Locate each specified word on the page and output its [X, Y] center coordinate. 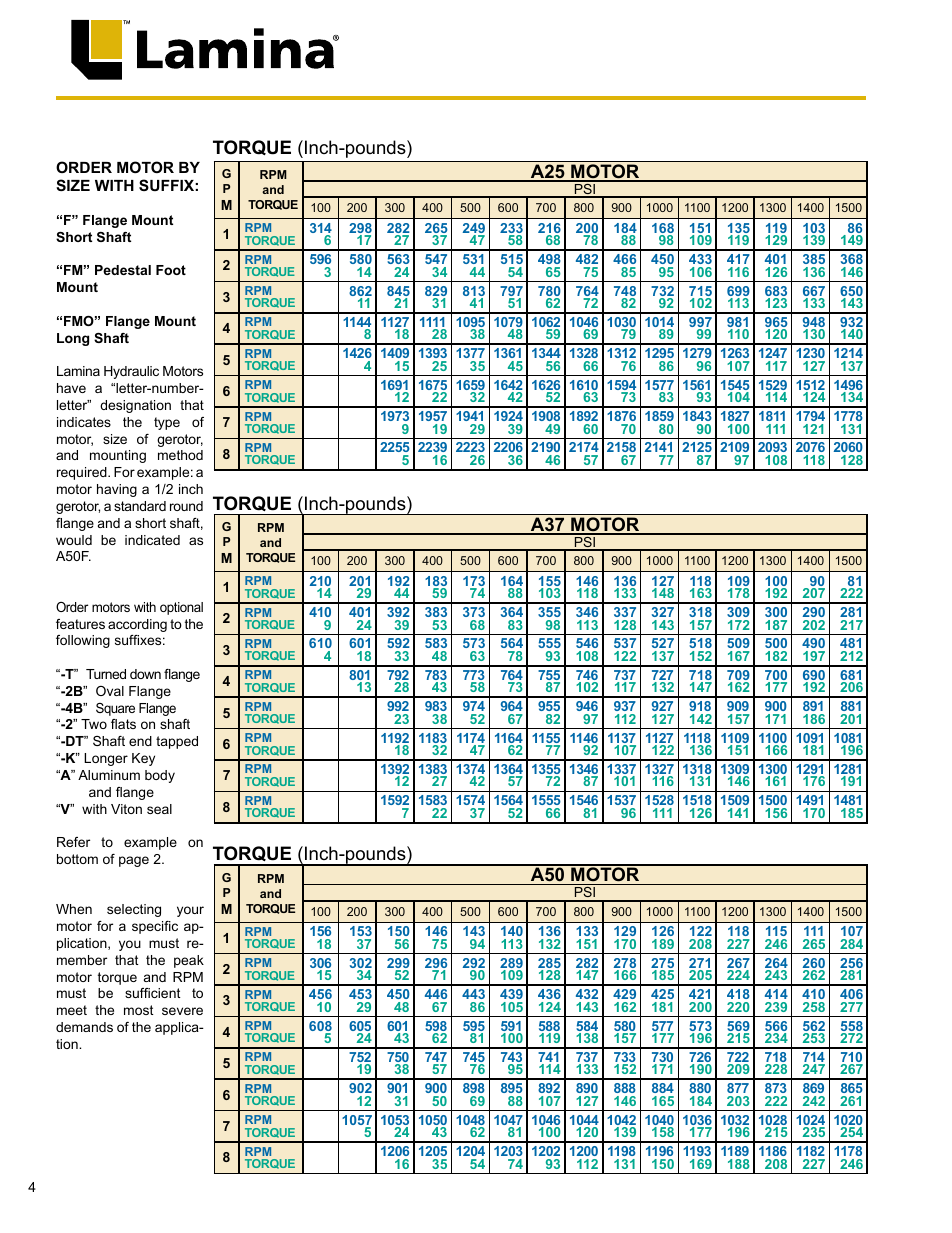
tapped [177, 742]
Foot [171, 270]
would [74, 540]
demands [84, 1027]
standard [140, 506]
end [140, 741]
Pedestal [123, 270]
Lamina [78, 371]
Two [94, 724]
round [186, 506]
